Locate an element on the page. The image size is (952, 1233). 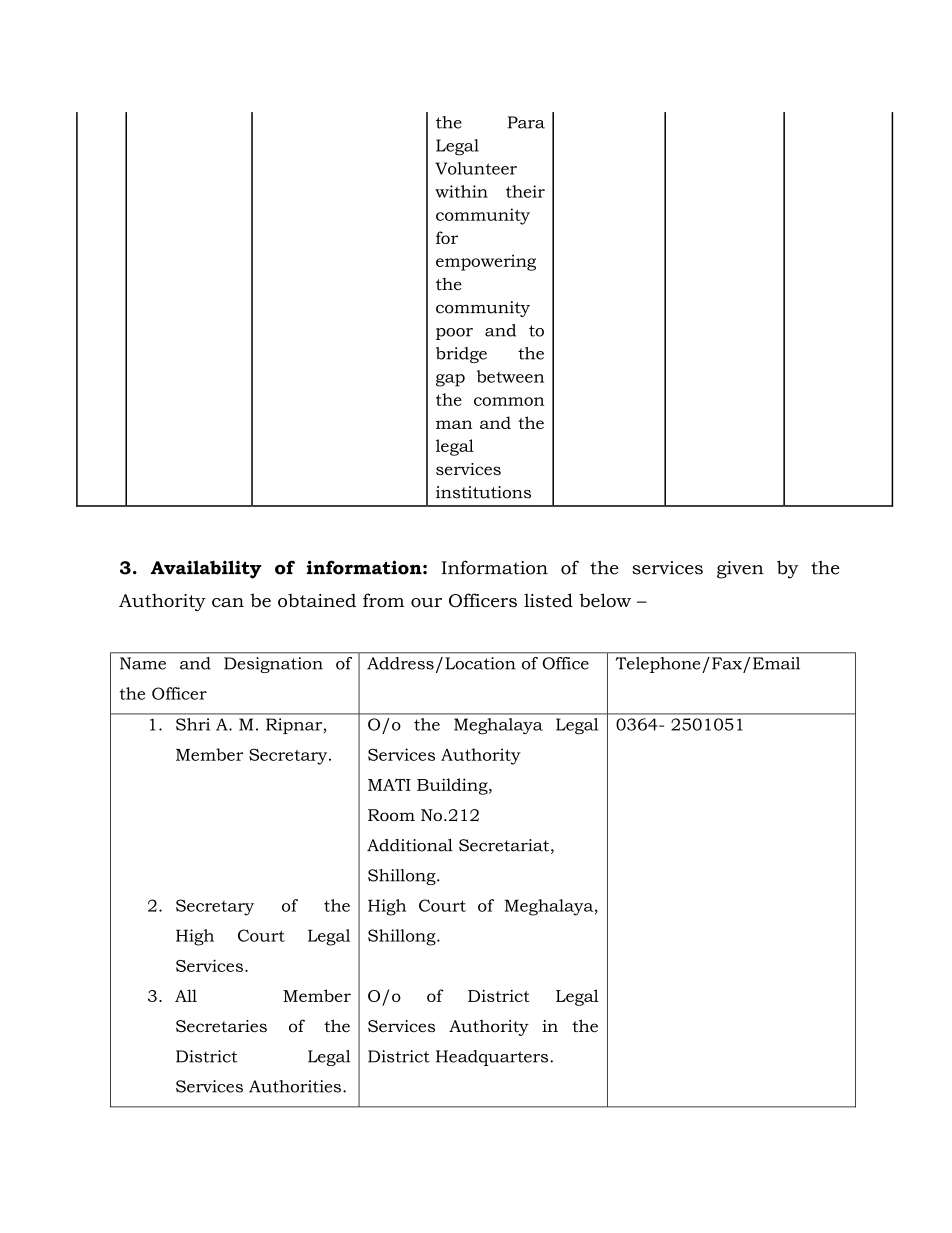
from is located at coordinates (383, 600).
